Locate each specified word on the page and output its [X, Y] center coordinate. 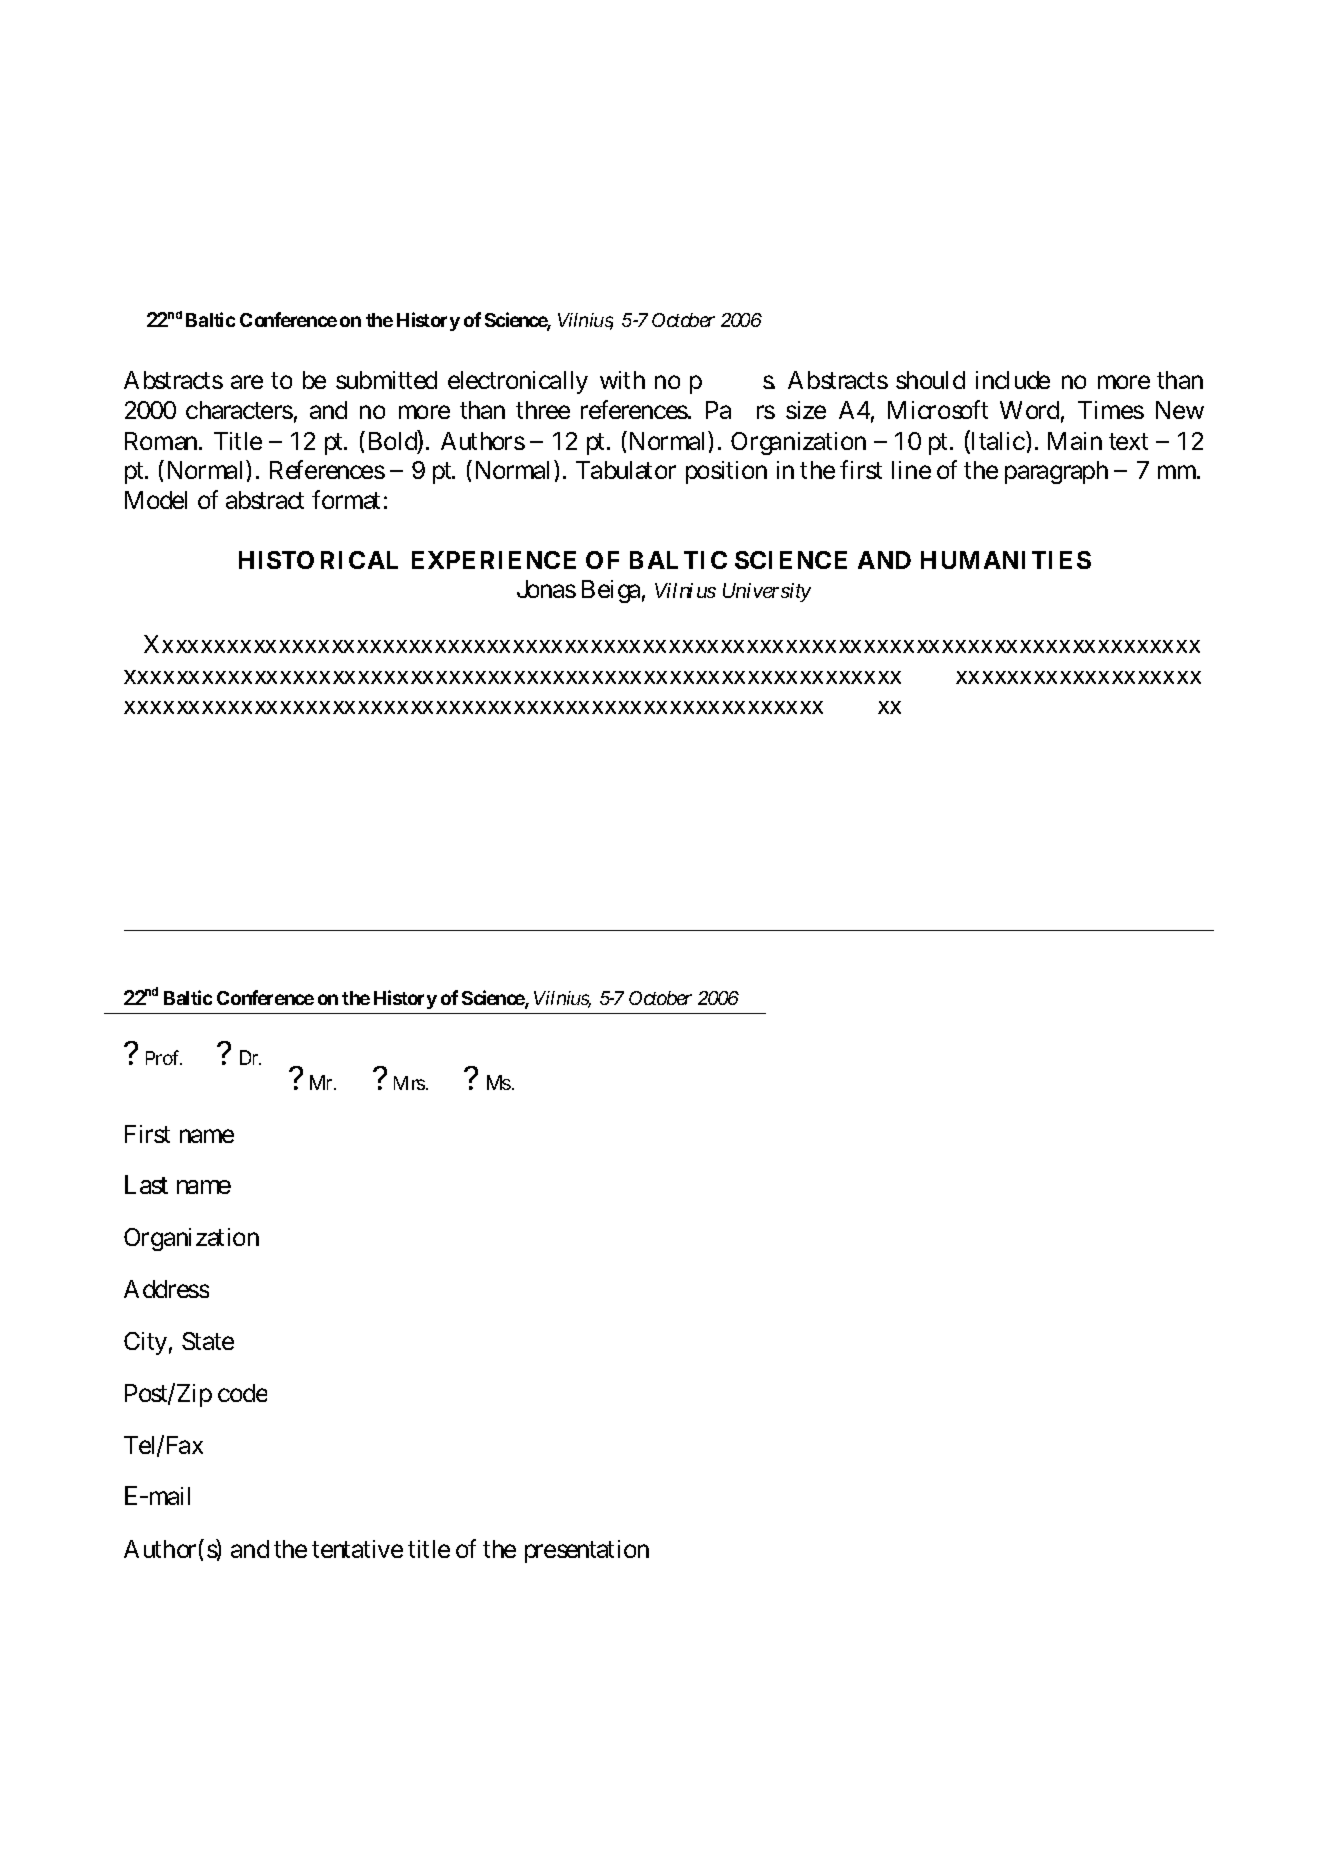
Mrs [409, 1083]
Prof [164, 1057]
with [622, 380]
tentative [357, 1549]
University [767, 592]
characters [239, 410]
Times [1111, 410]
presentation [587, 1551]
